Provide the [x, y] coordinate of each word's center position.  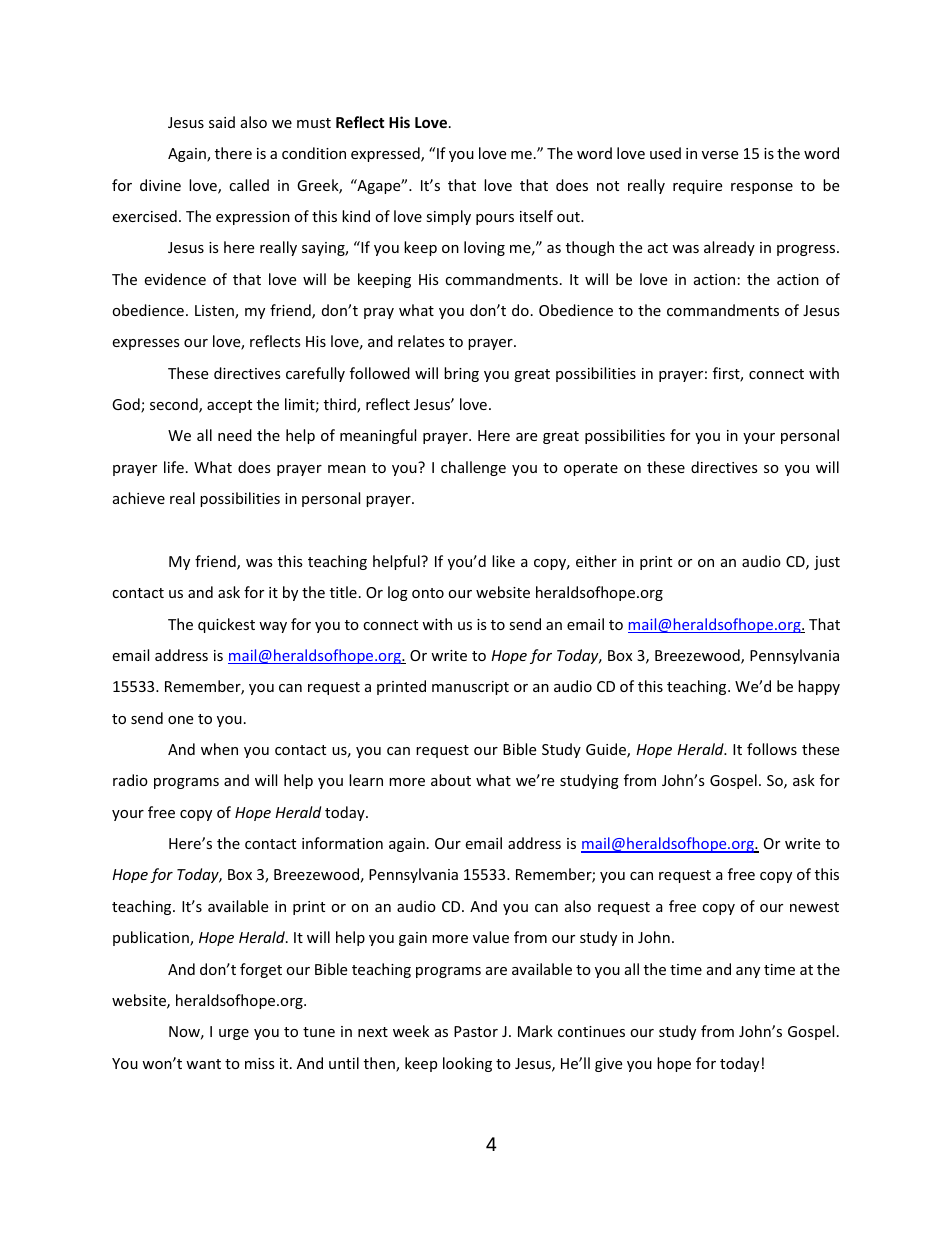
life [174, 467]
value [491, 937]
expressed [386, 154]
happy [819, 687]
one [180, 720]
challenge [473, 468]
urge [234, 1034]
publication [152, 938]
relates [421, 341]
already [729, 248]
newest [814, 907]
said [222, 122]
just [827, 563]
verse [720, 155]
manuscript [470, 688]
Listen [215, 312]
